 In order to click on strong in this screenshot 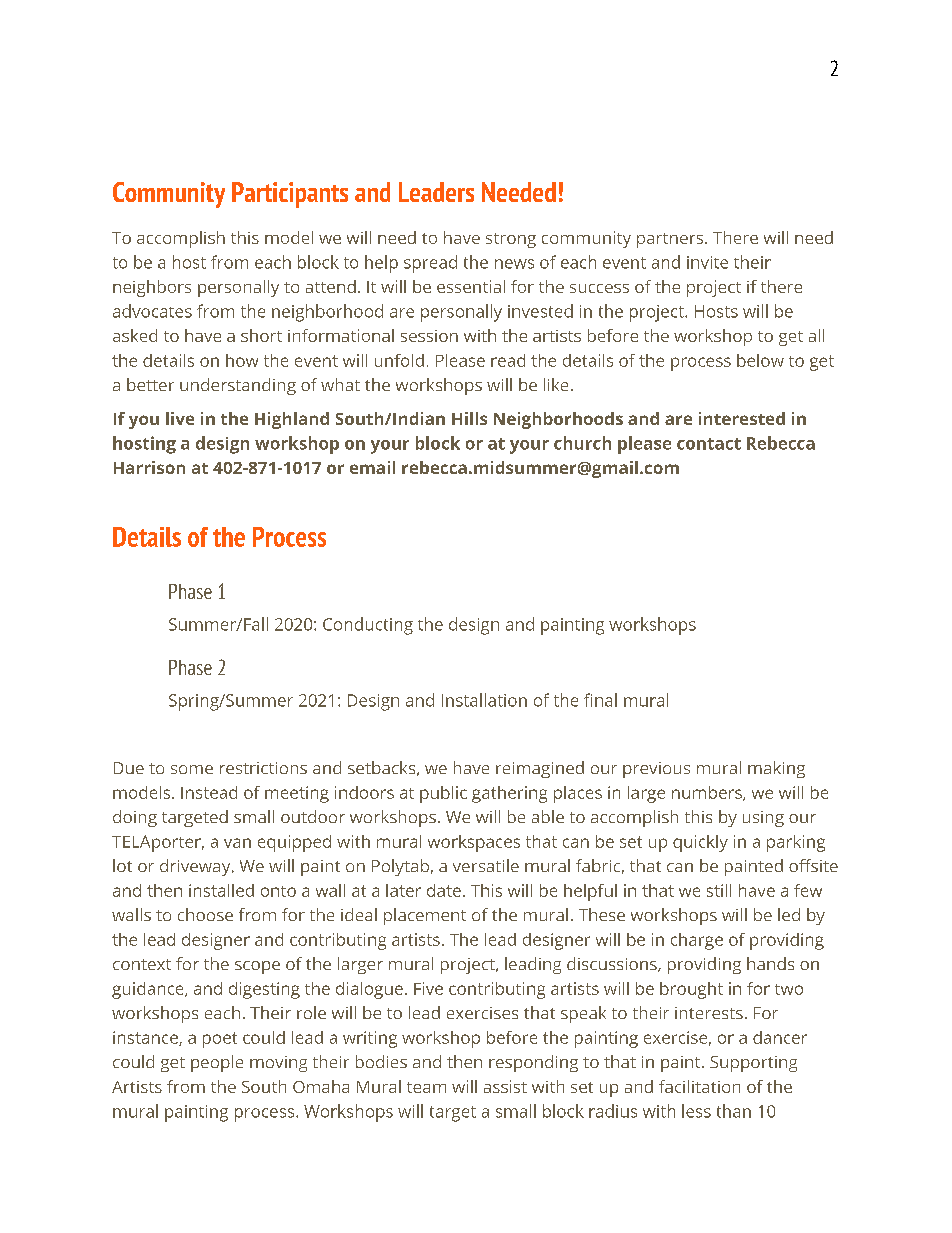, I will do `click(511, 240)`.
